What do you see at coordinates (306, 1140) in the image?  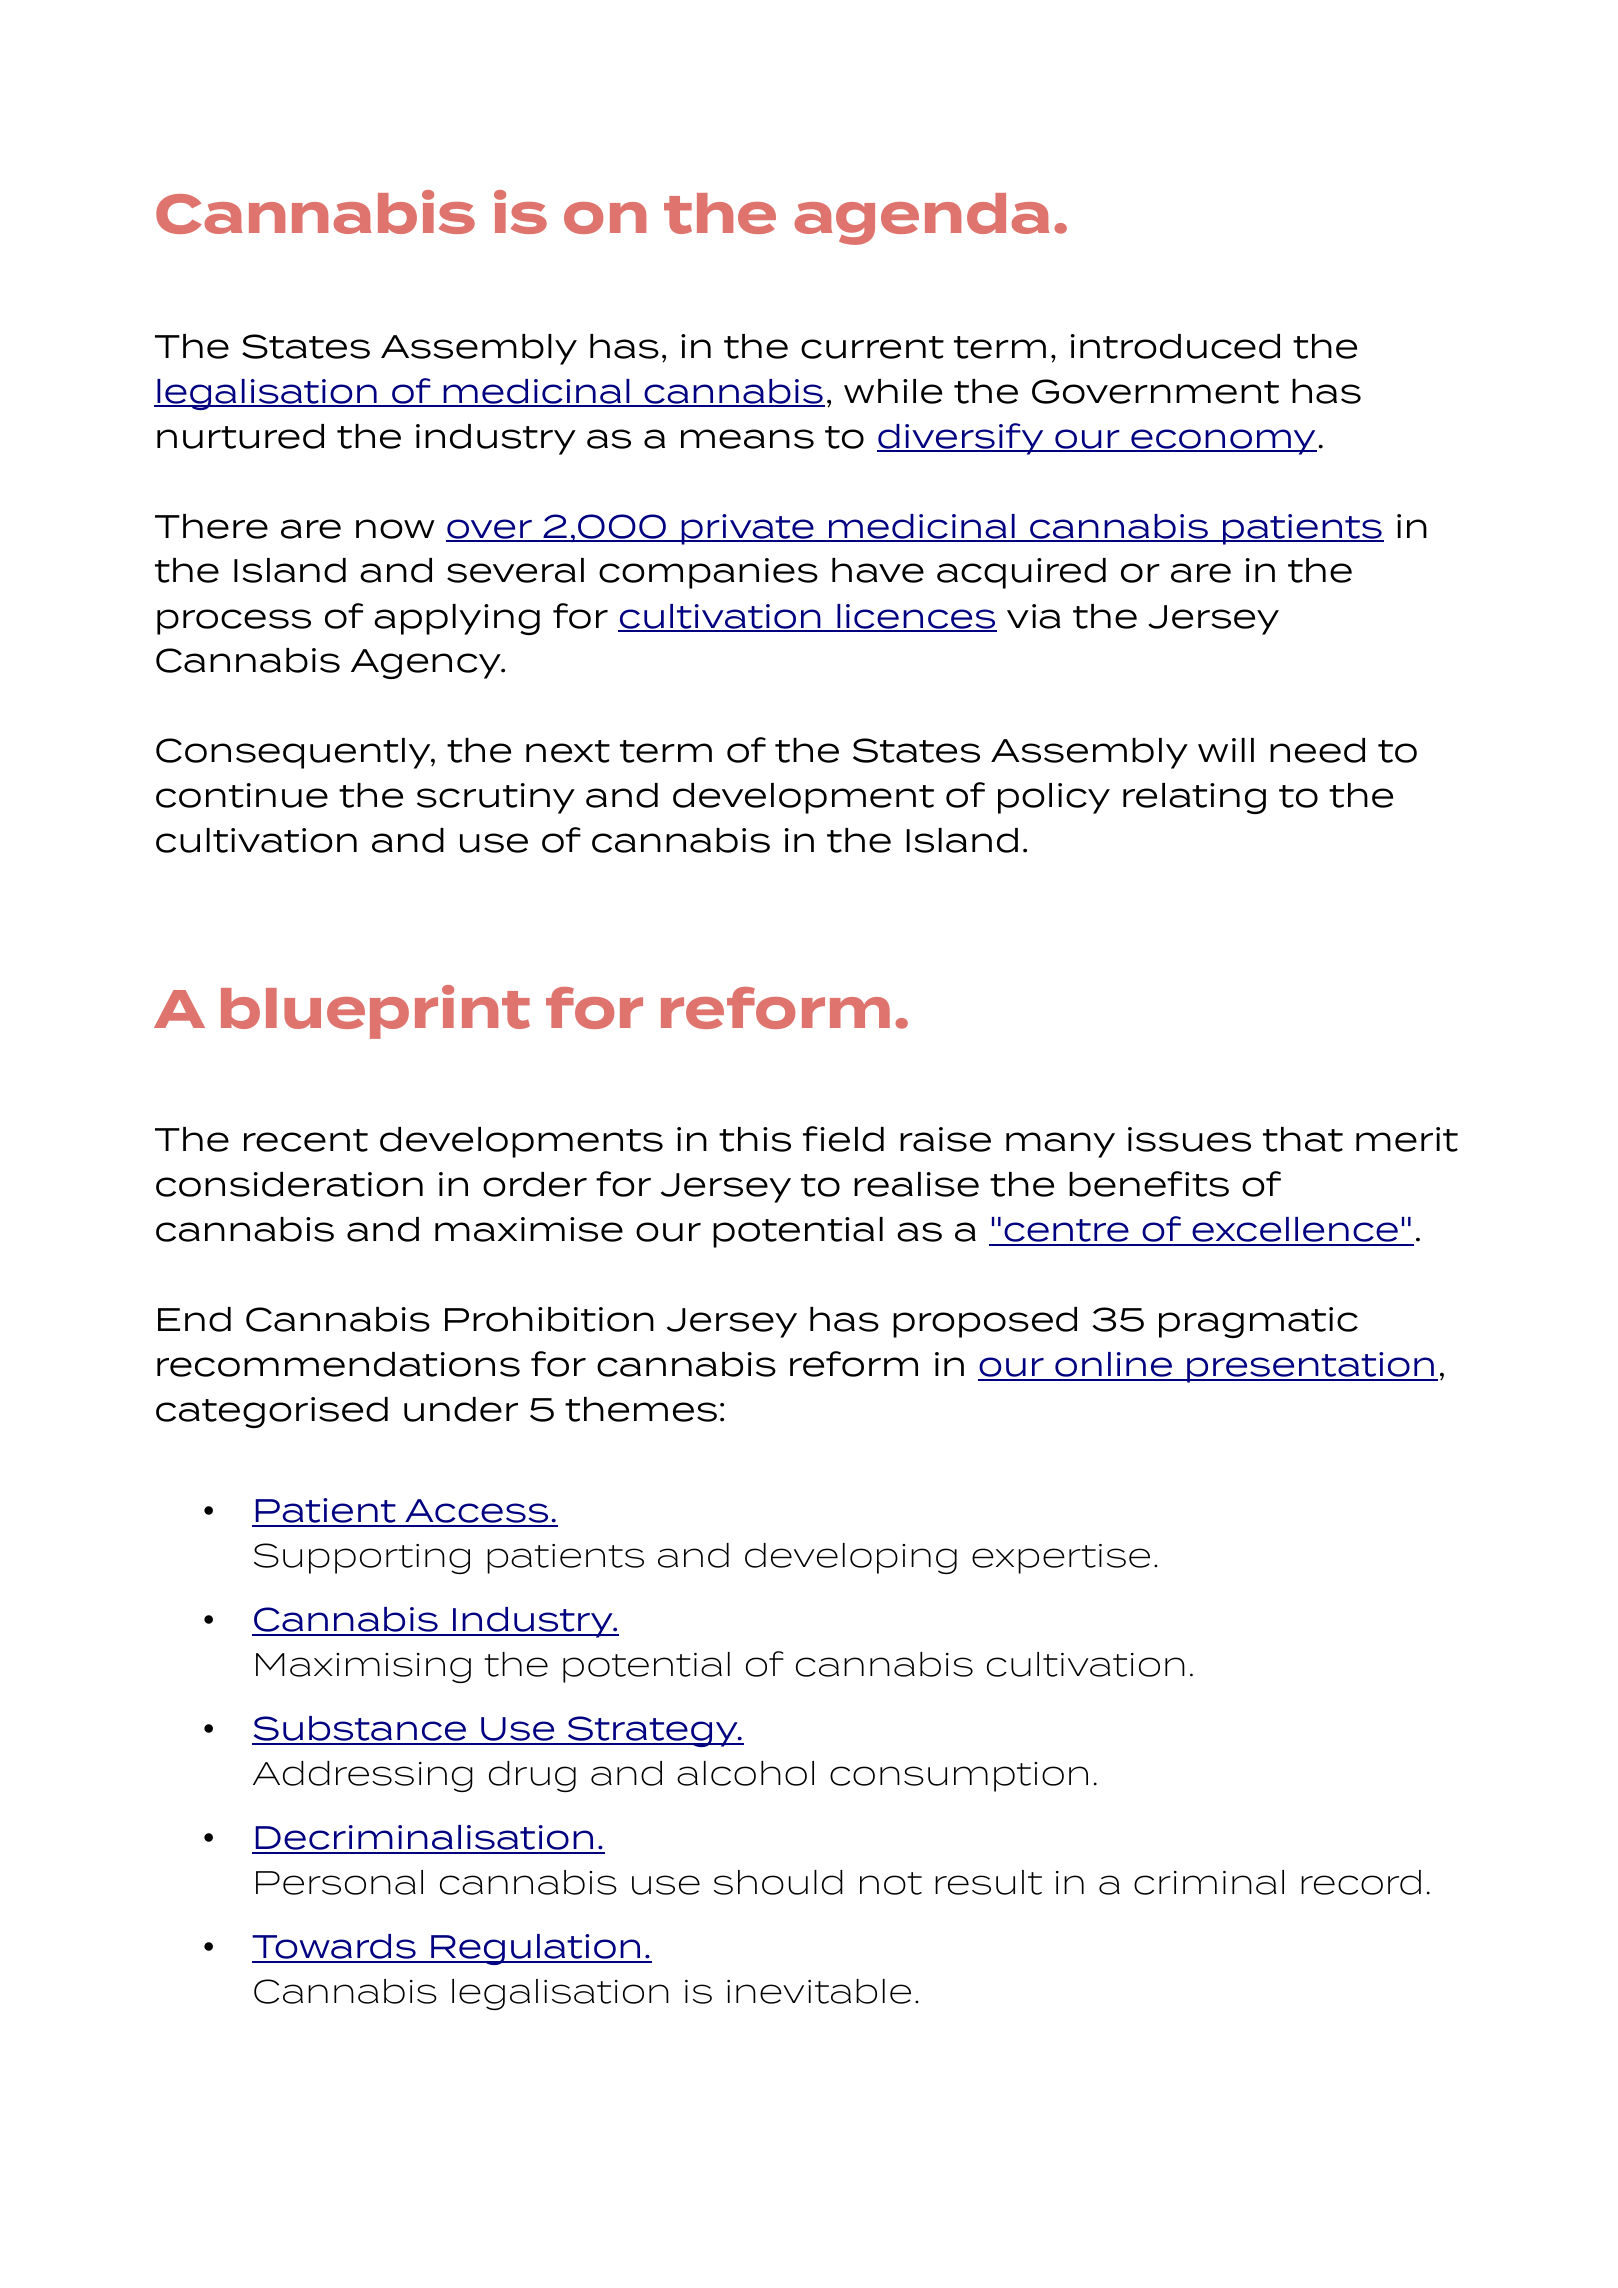 I see `recent` at bounding box center [306, 1140].
